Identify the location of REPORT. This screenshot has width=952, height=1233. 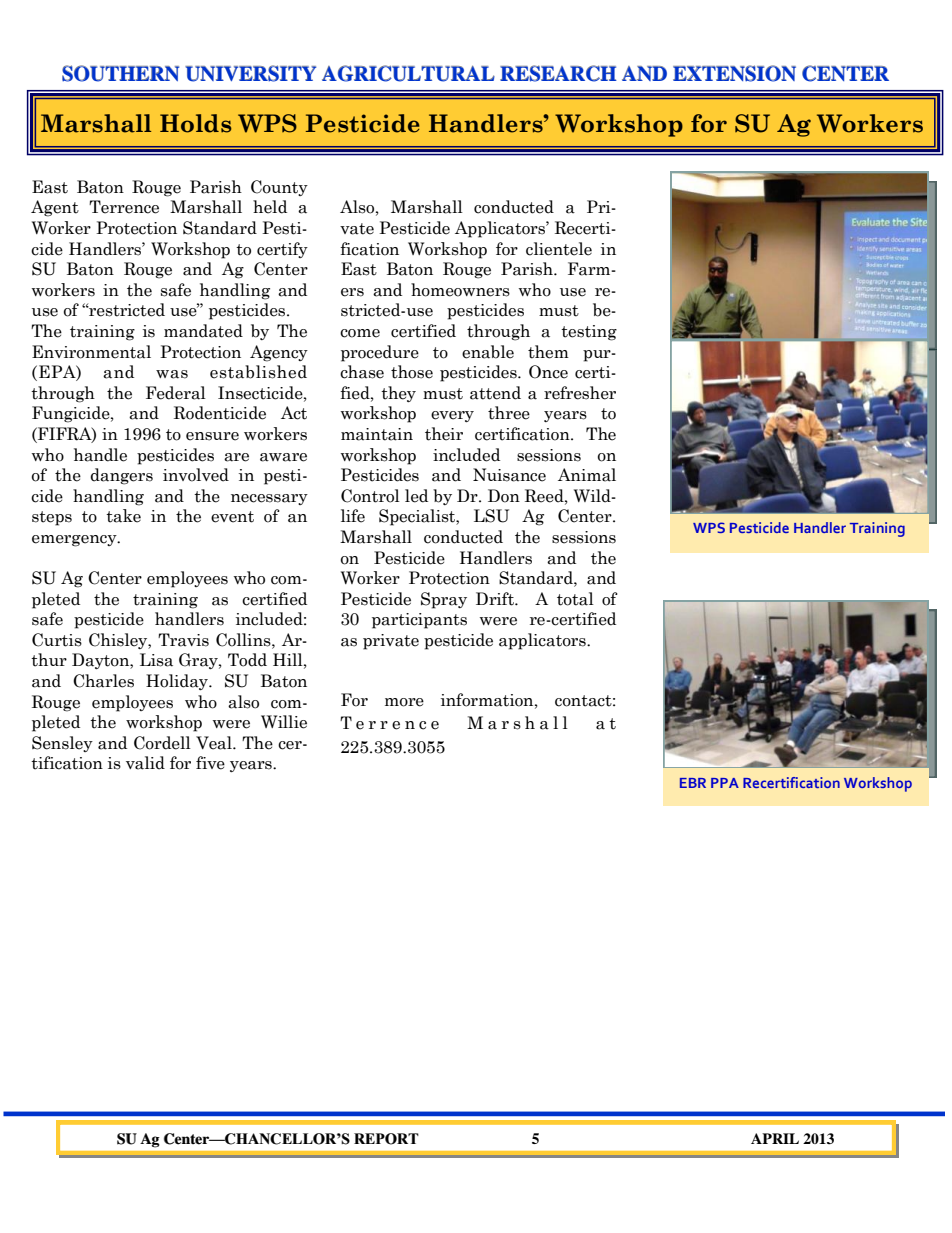
(386, 1139).
